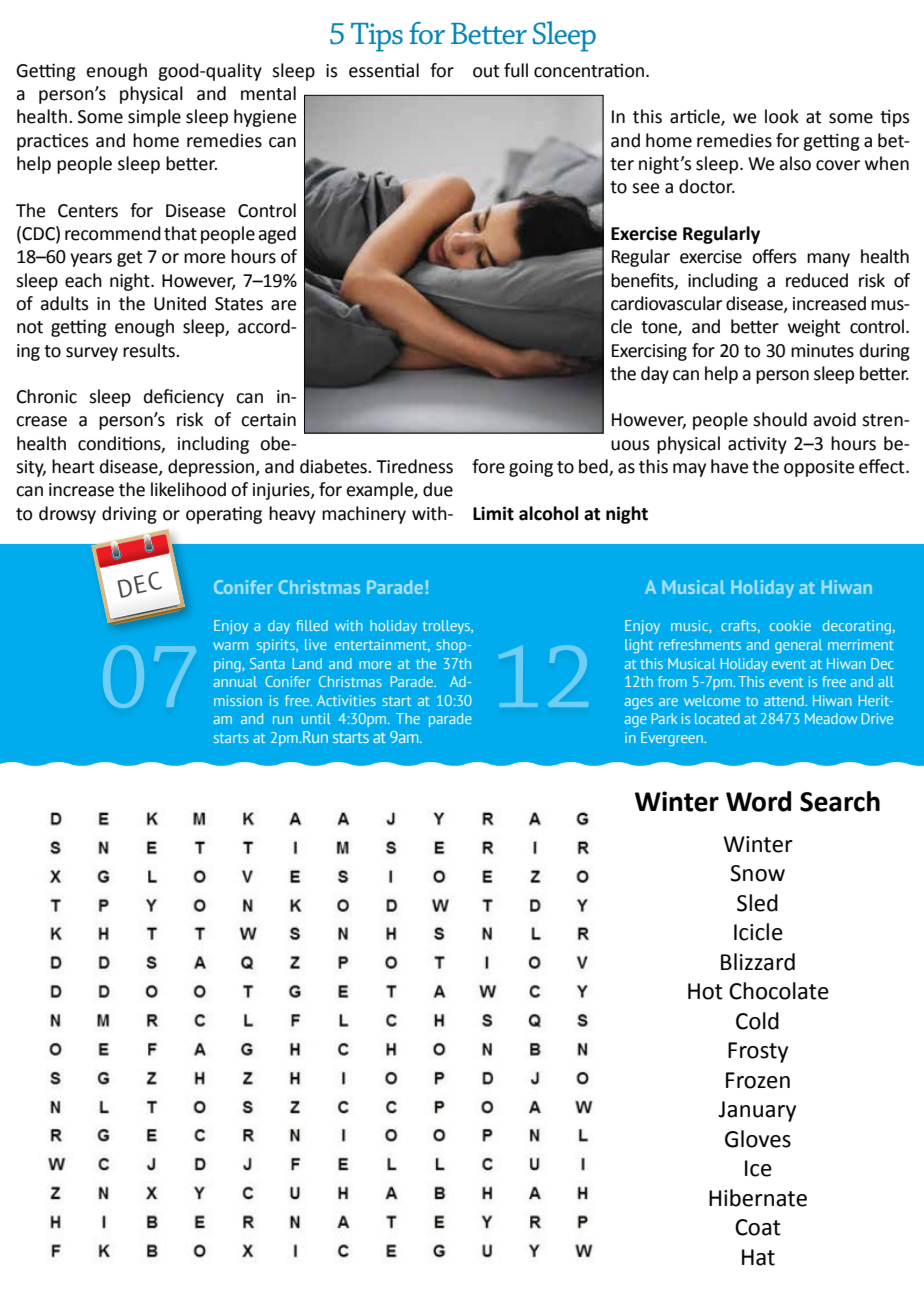 Image resolution: width=924 pixels, height=1308 pixels. Describe the element at coordinates (758, 1198) in the page. I see `Hibernate` at that location.
